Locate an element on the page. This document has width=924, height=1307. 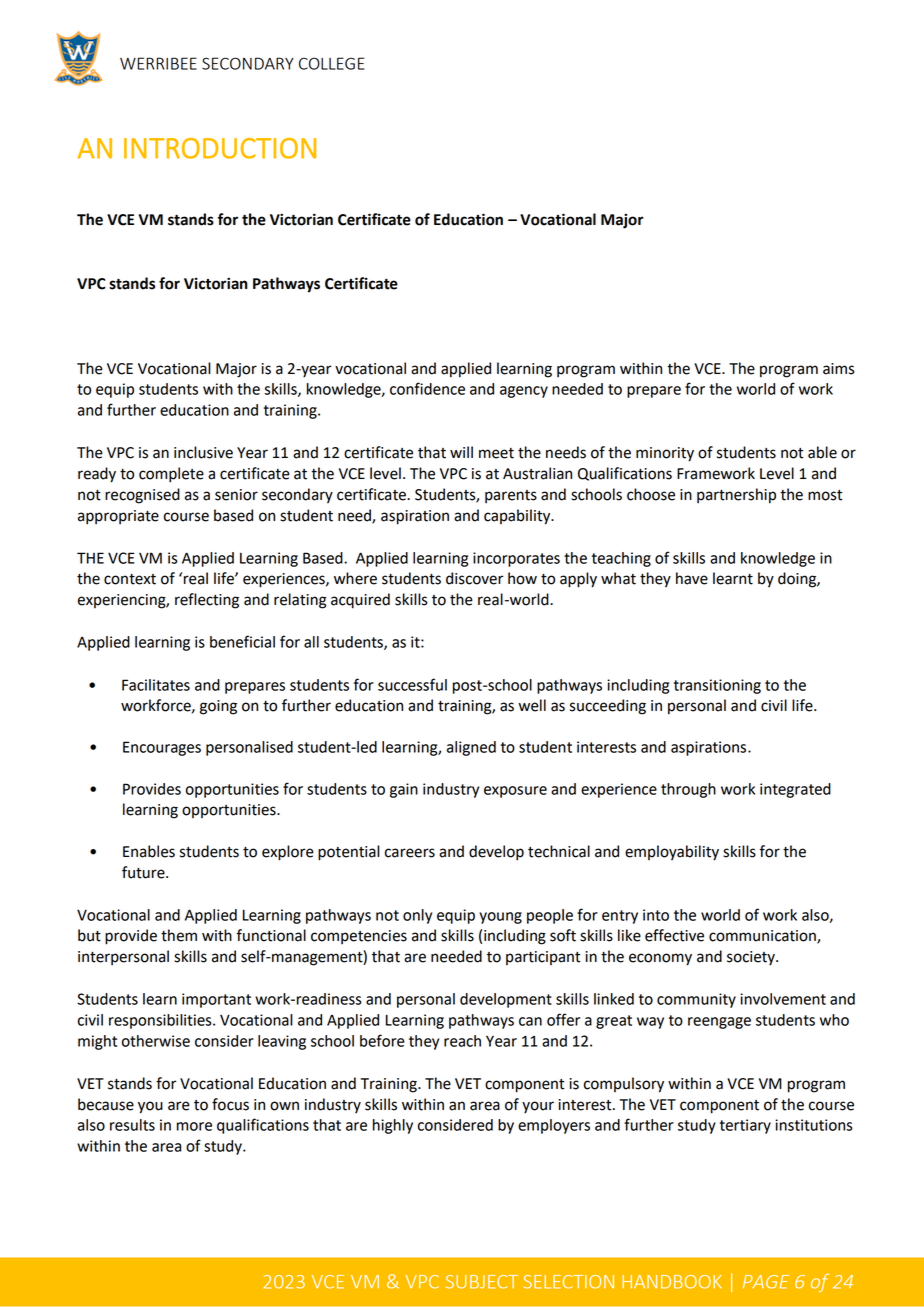
more is located at coordinates (194, 1126).
